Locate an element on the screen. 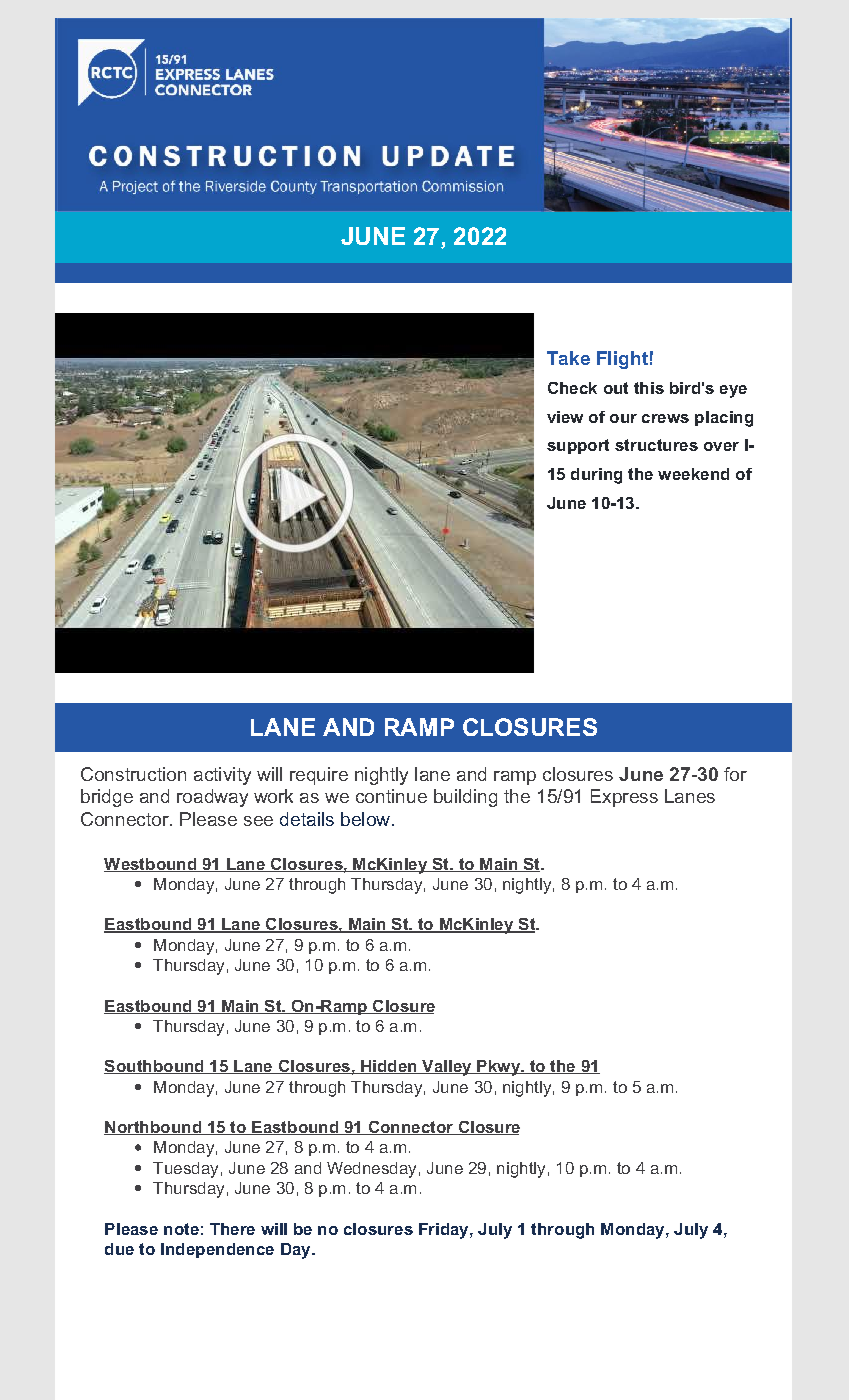 The image size is (849, 1400). roadway is located at coordinates (212, 798).
